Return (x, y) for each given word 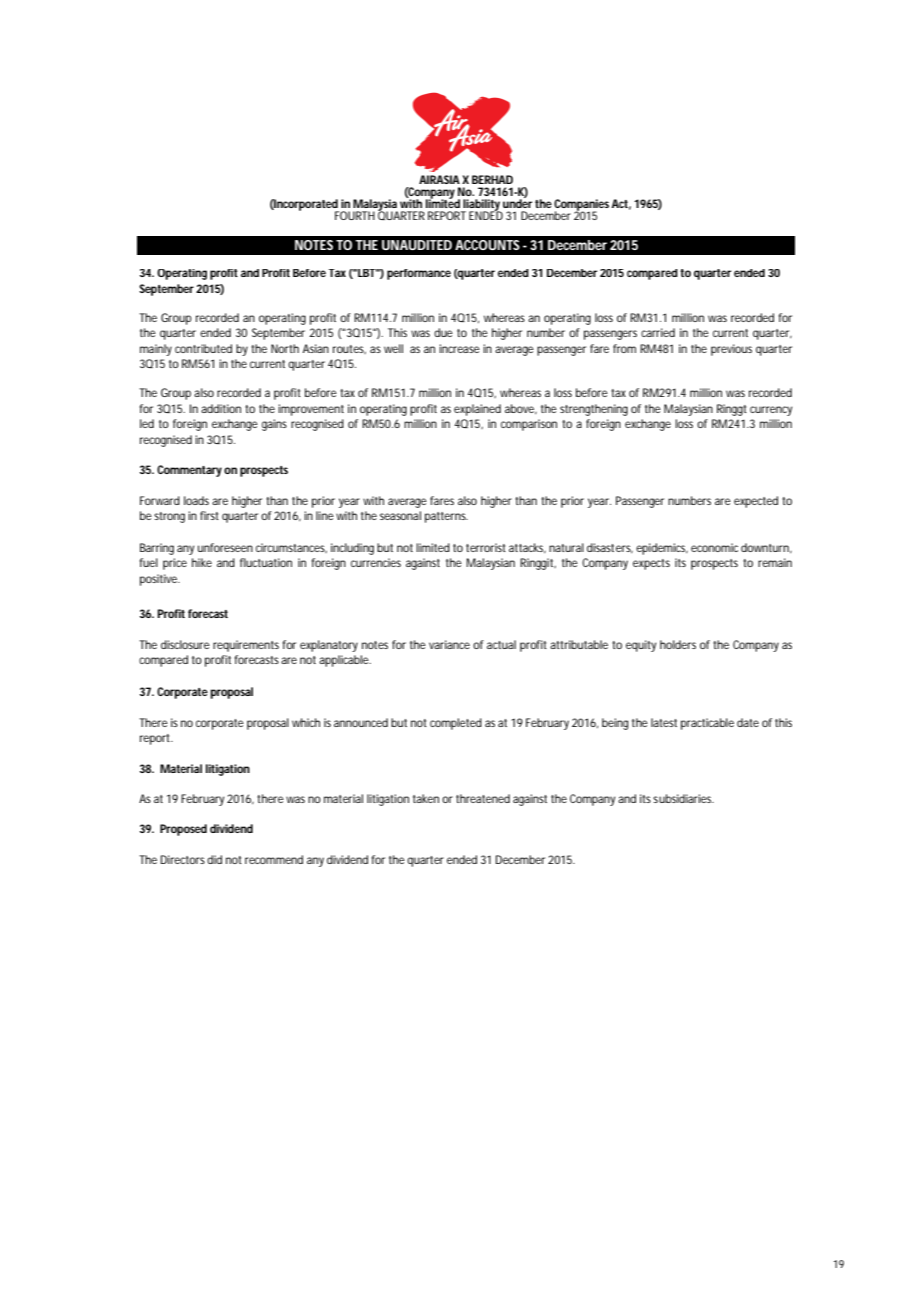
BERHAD (492, 179)
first (209, 515)
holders (678, 644)
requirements (246, 646)
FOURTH (355, 215)
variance (449, 644)
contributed (203, 348)
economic (714, 547)
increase (459, 348)
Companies (583, 206)
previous (731, 350)
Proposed (183, 830)
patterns (446, 517)
